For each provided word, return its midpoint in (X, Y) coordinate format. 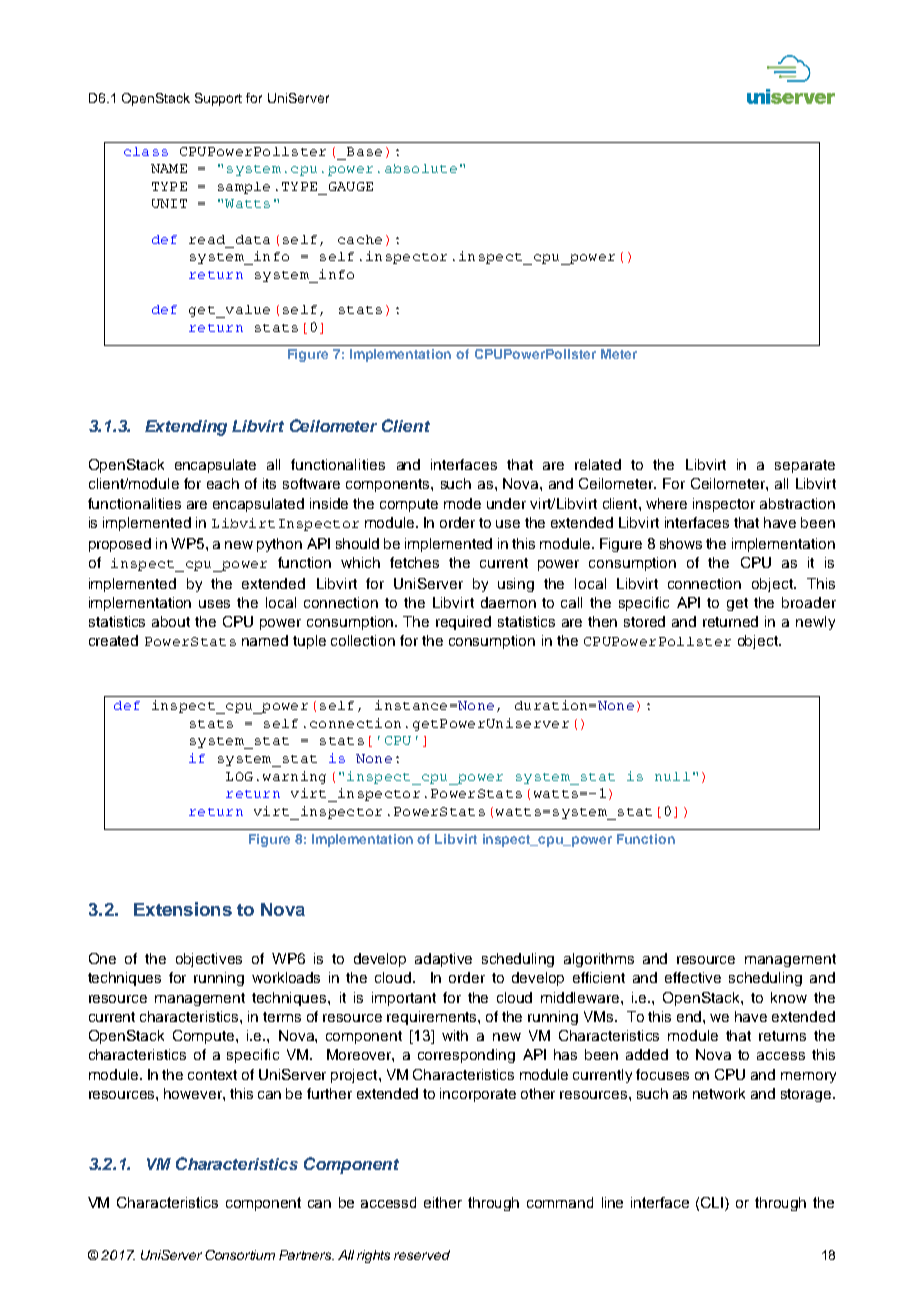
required (463, 623)
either (443, 1202)
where (666, 503)
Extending (186, 428)
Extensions (183, 909)
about (171, 621)
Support (218, 99)
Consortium (240, 1255)
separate (805, 466)
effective (693, 977)
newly (815, 623)
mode (462, 503)
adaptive (443, 960)
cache (360, 239)
